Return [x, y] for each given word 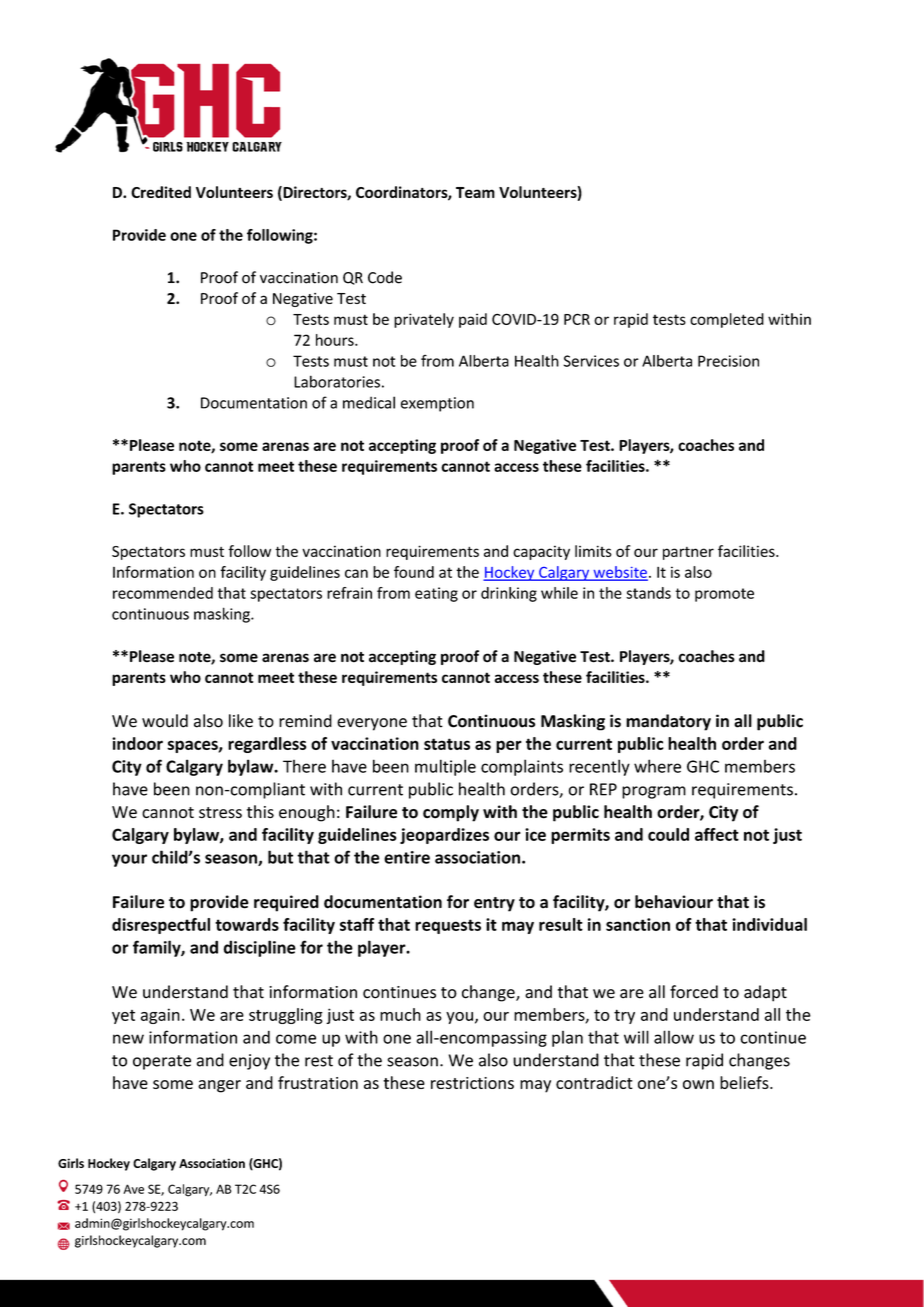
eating [436, 594]
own [698, 1084]
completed [727, 320]
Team [475, 192]
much [400, 1014]
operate [162, 1062]
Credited [161, 192]
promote [724, 595]
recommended [163, 593]
